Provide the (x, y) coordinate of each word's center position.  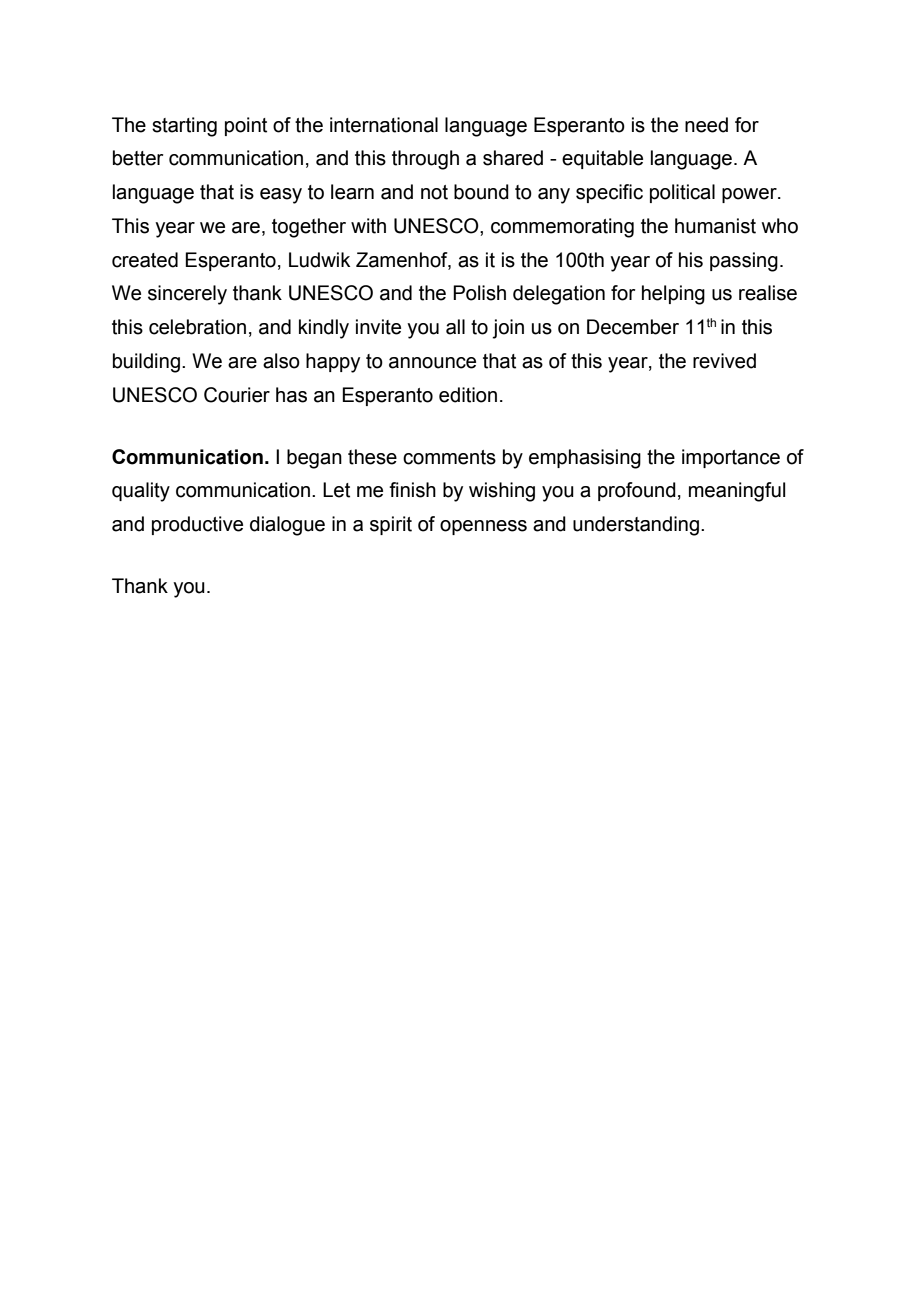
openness (483, 527)
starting (184, 127)
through (425, 160)
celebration (197, 327)
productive (197, 525)
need (706, 125)
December (633, 327)
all (455, 327)
